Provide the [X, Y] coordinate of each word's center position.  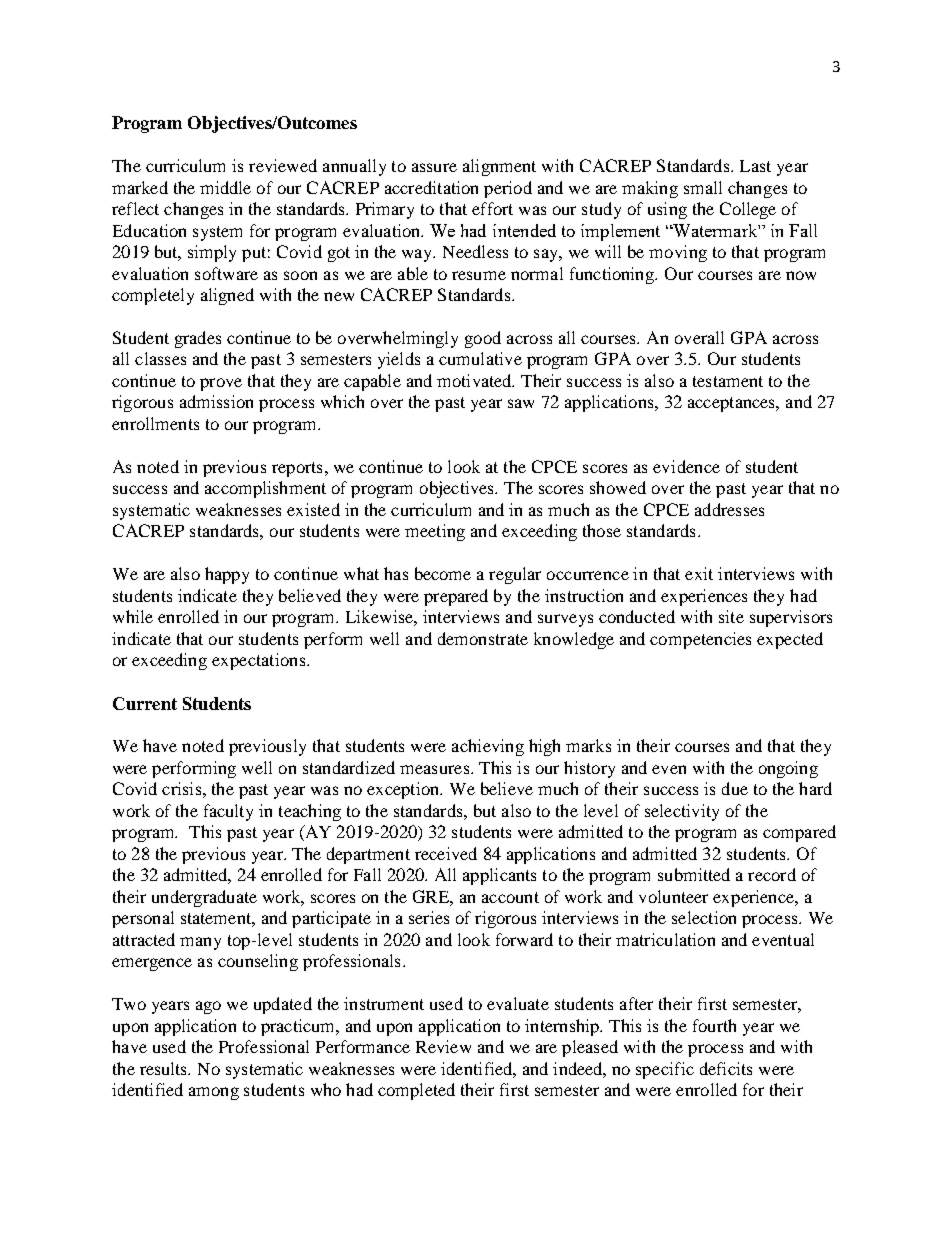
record [772, 874]
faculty [228, 812]
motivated [475, 380]
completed [416, 1091]
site [731, 616]
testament [728, 381]
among [214, 1093]
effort [492, 208]
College [748, 210]
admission [216, 401]
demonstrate [483, 638]
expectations [260, 661]
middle [225, 187]
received [446, 853]
